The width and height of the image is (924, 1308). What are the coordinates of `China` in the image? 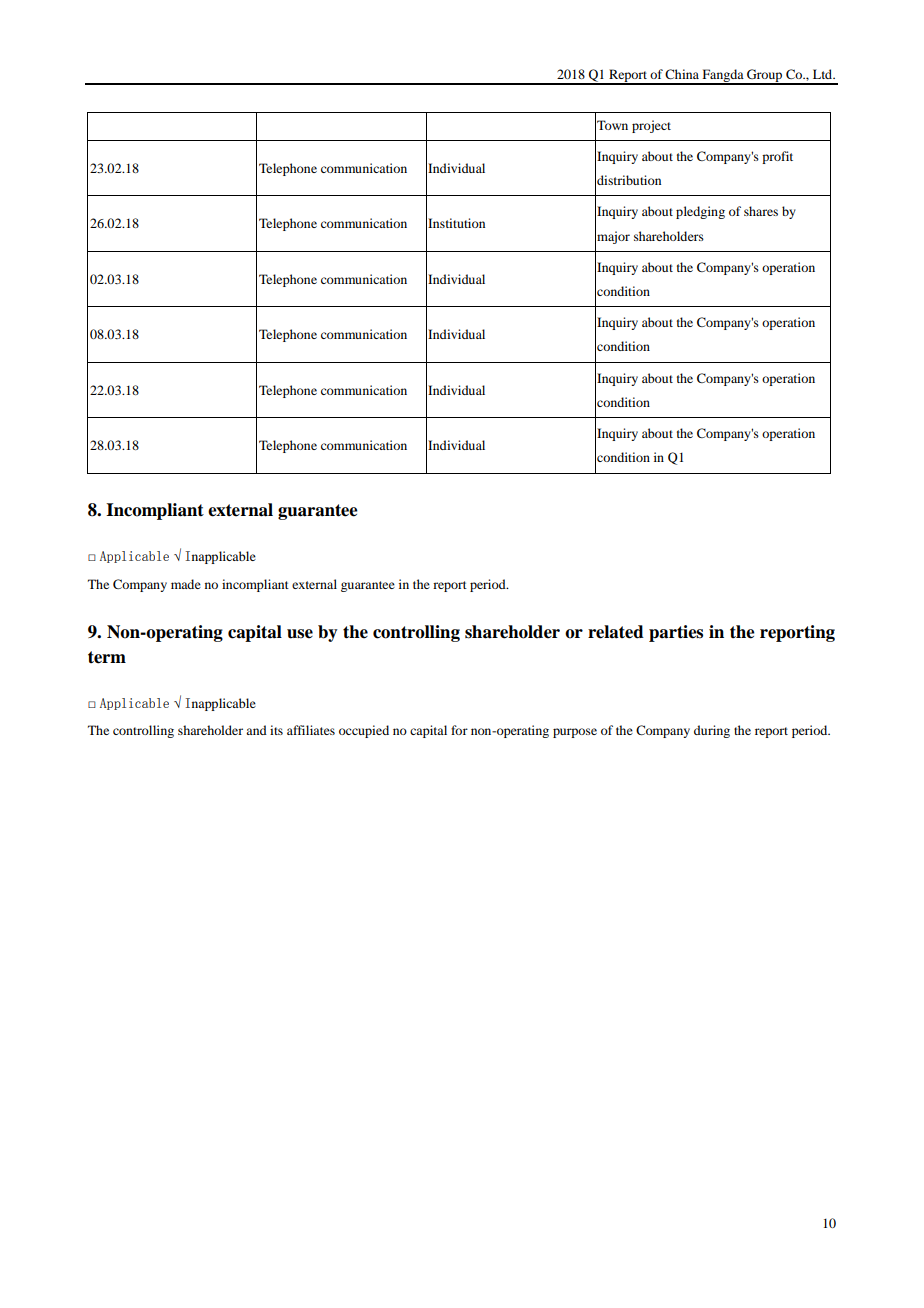 It's located at (682, 74).
